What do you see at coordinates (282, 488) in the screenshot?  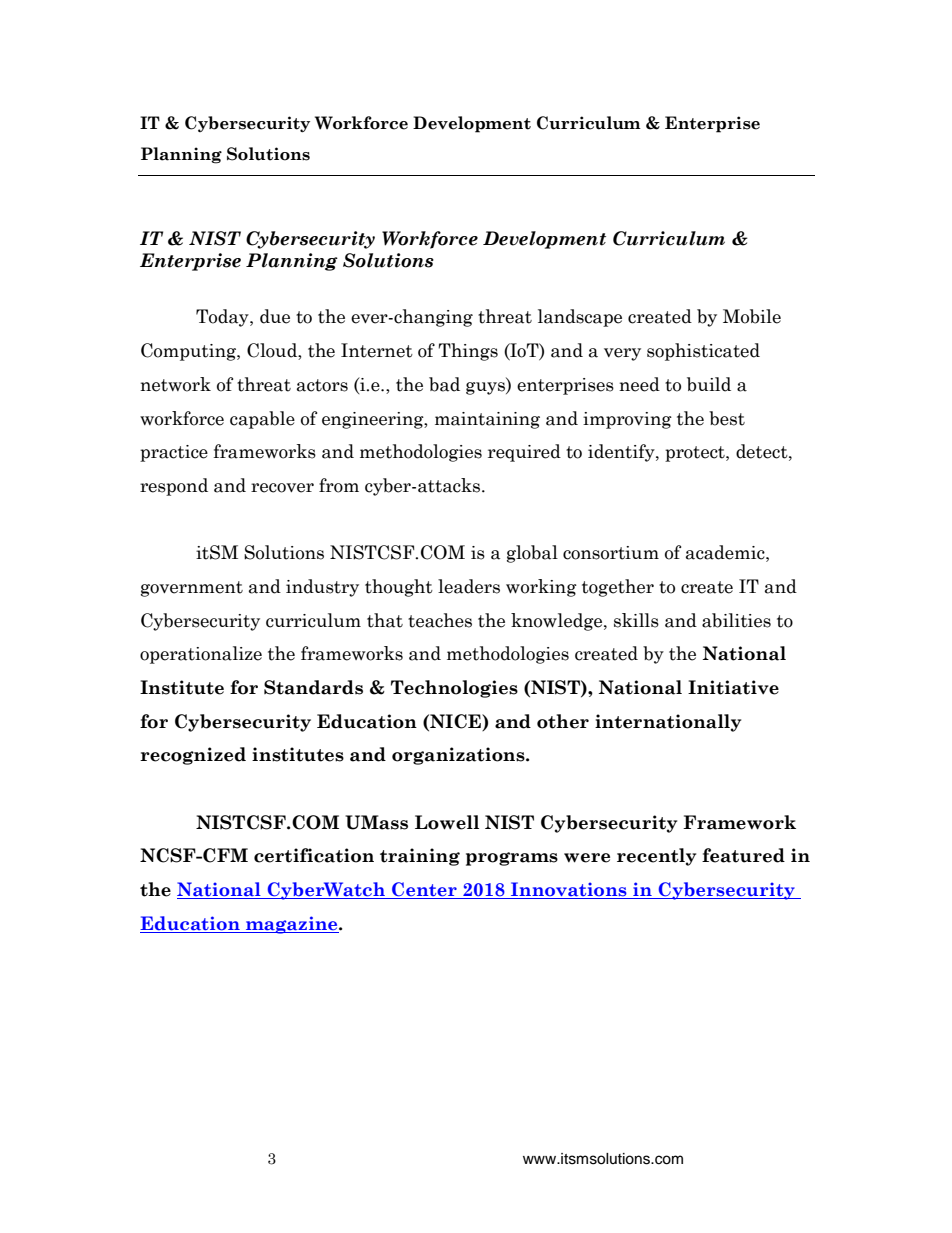 I see `recover` at bounding box center [282, 488].
